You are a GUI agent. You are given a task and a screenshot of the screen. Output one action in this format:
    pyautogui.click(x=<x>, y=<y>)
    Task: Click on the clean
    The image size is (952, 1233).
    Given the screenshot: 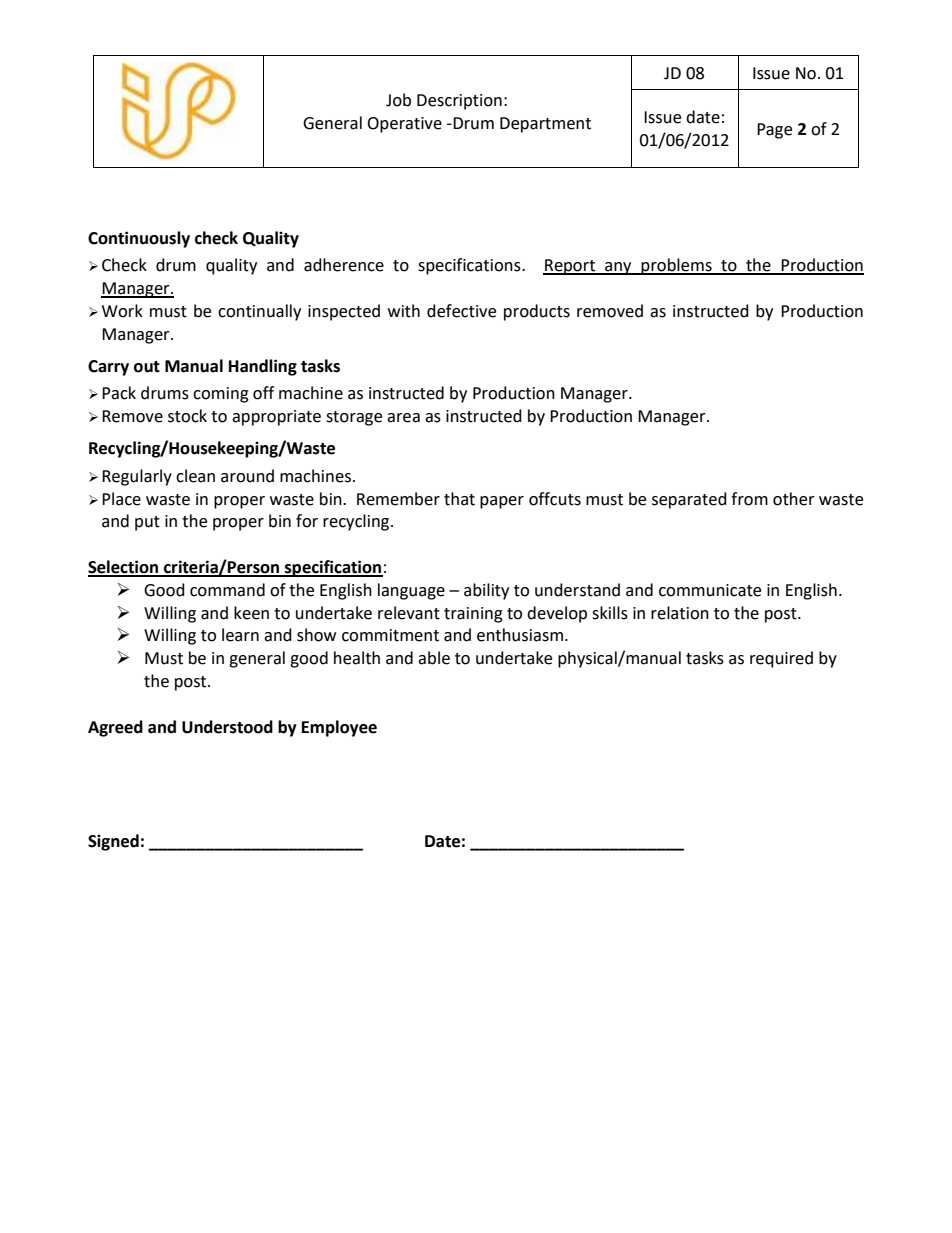 What is the action you would take?
    pyautogui.click(x=195, y=476)
